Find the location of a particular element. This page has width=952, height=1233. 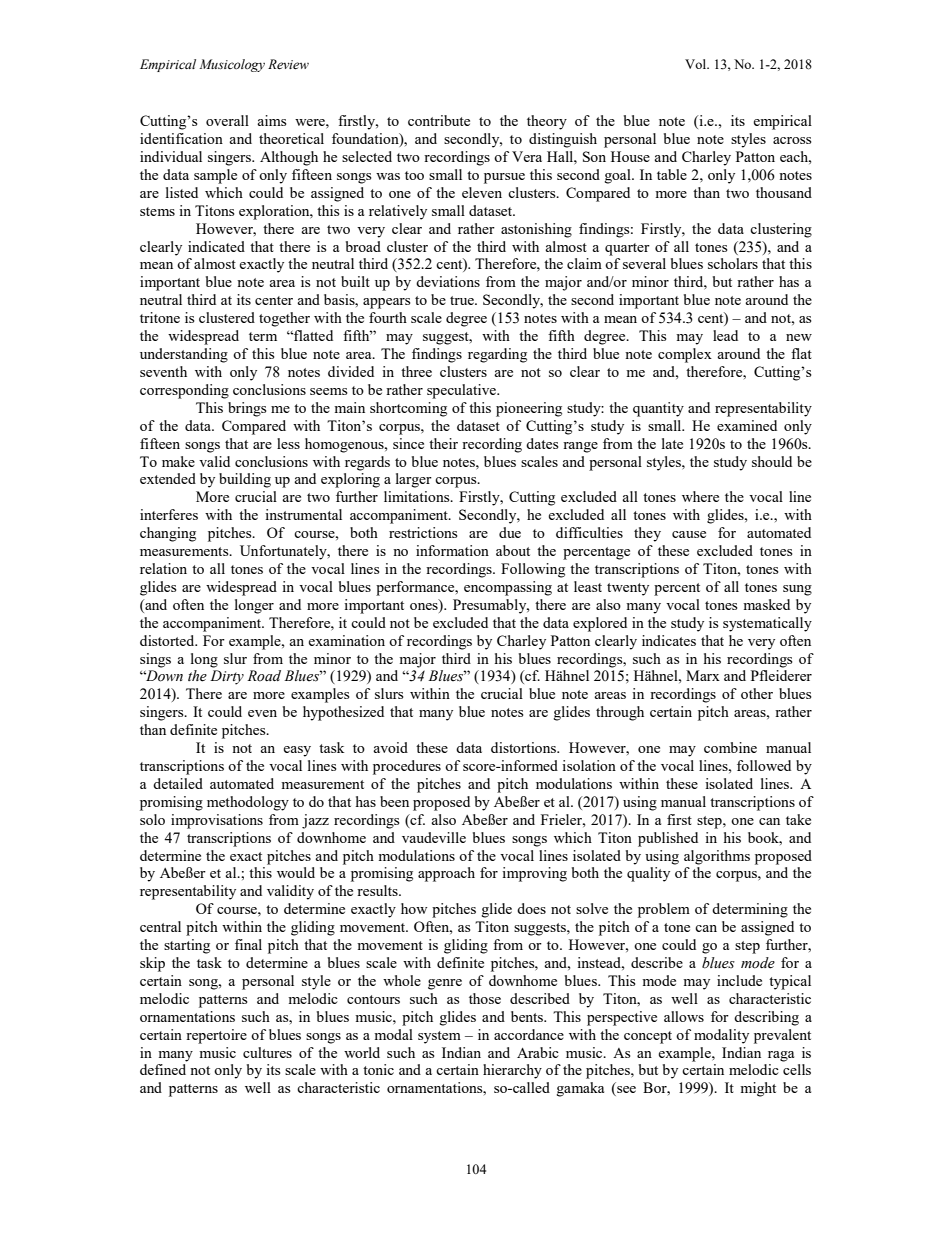

masked is located at coordinates (766, 604).
